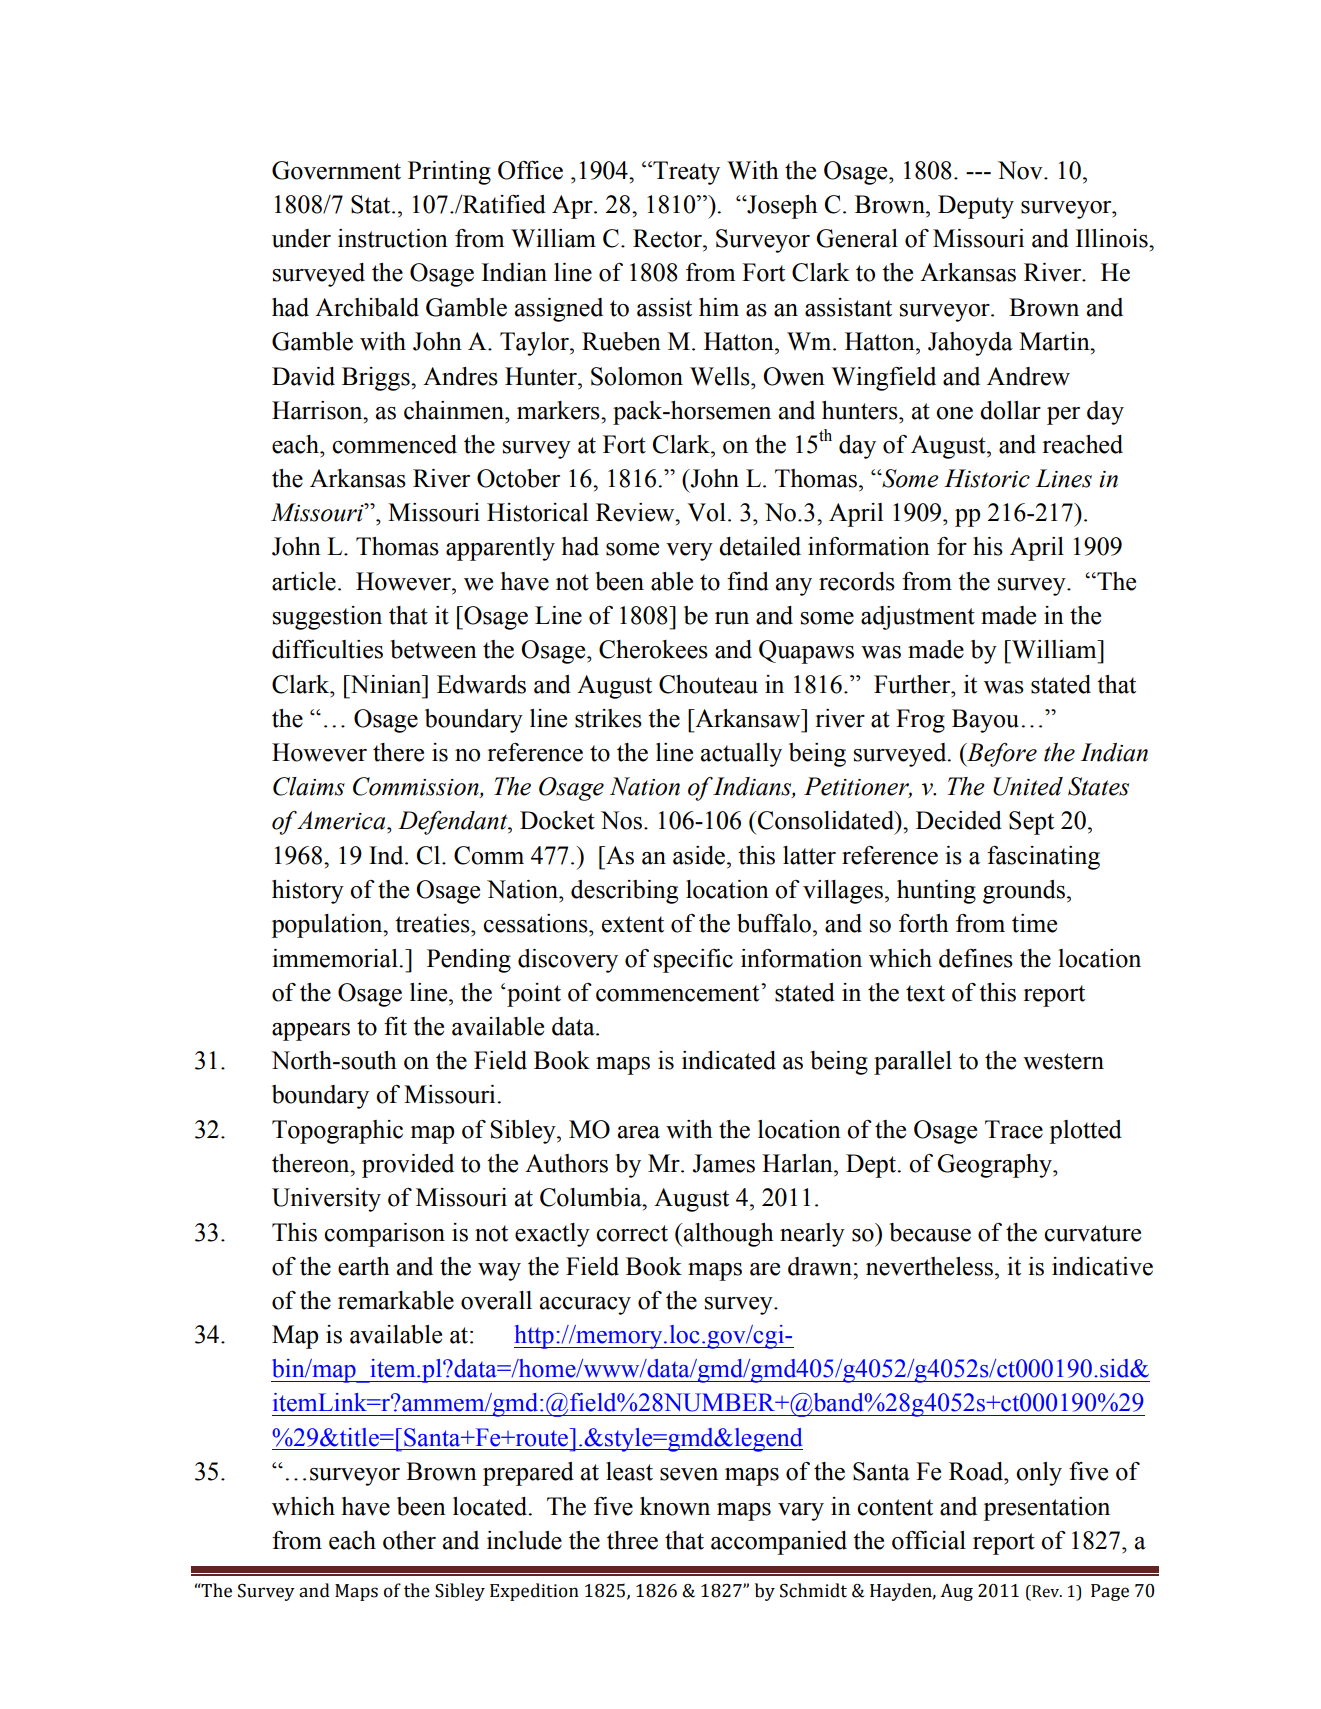 This screenshot has height=1709, width=1321. I want to click on indicated, so click(729, 1060).
